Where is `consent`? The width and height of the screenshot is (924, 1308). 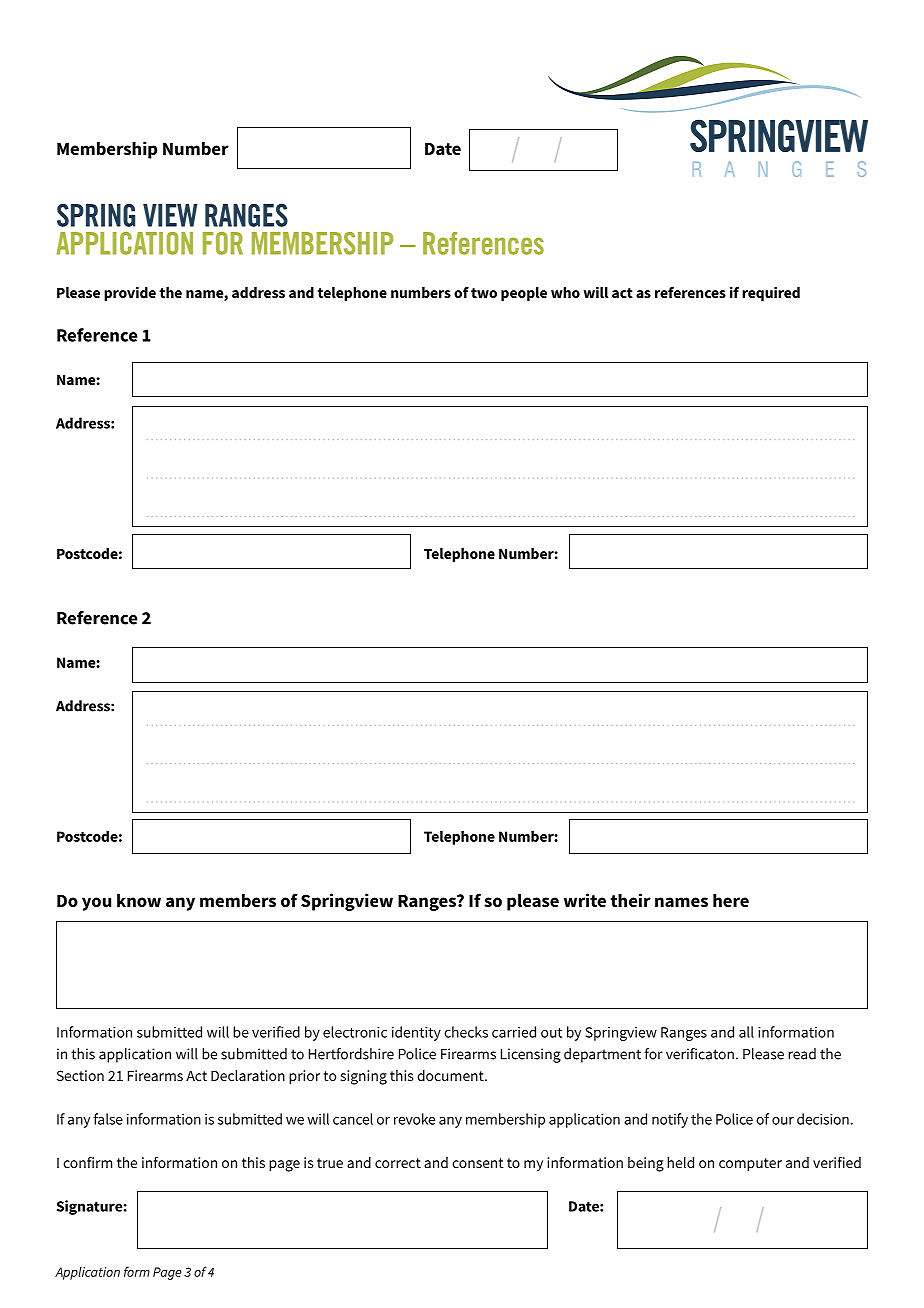
consent is located at coordinates (477, 1163).
